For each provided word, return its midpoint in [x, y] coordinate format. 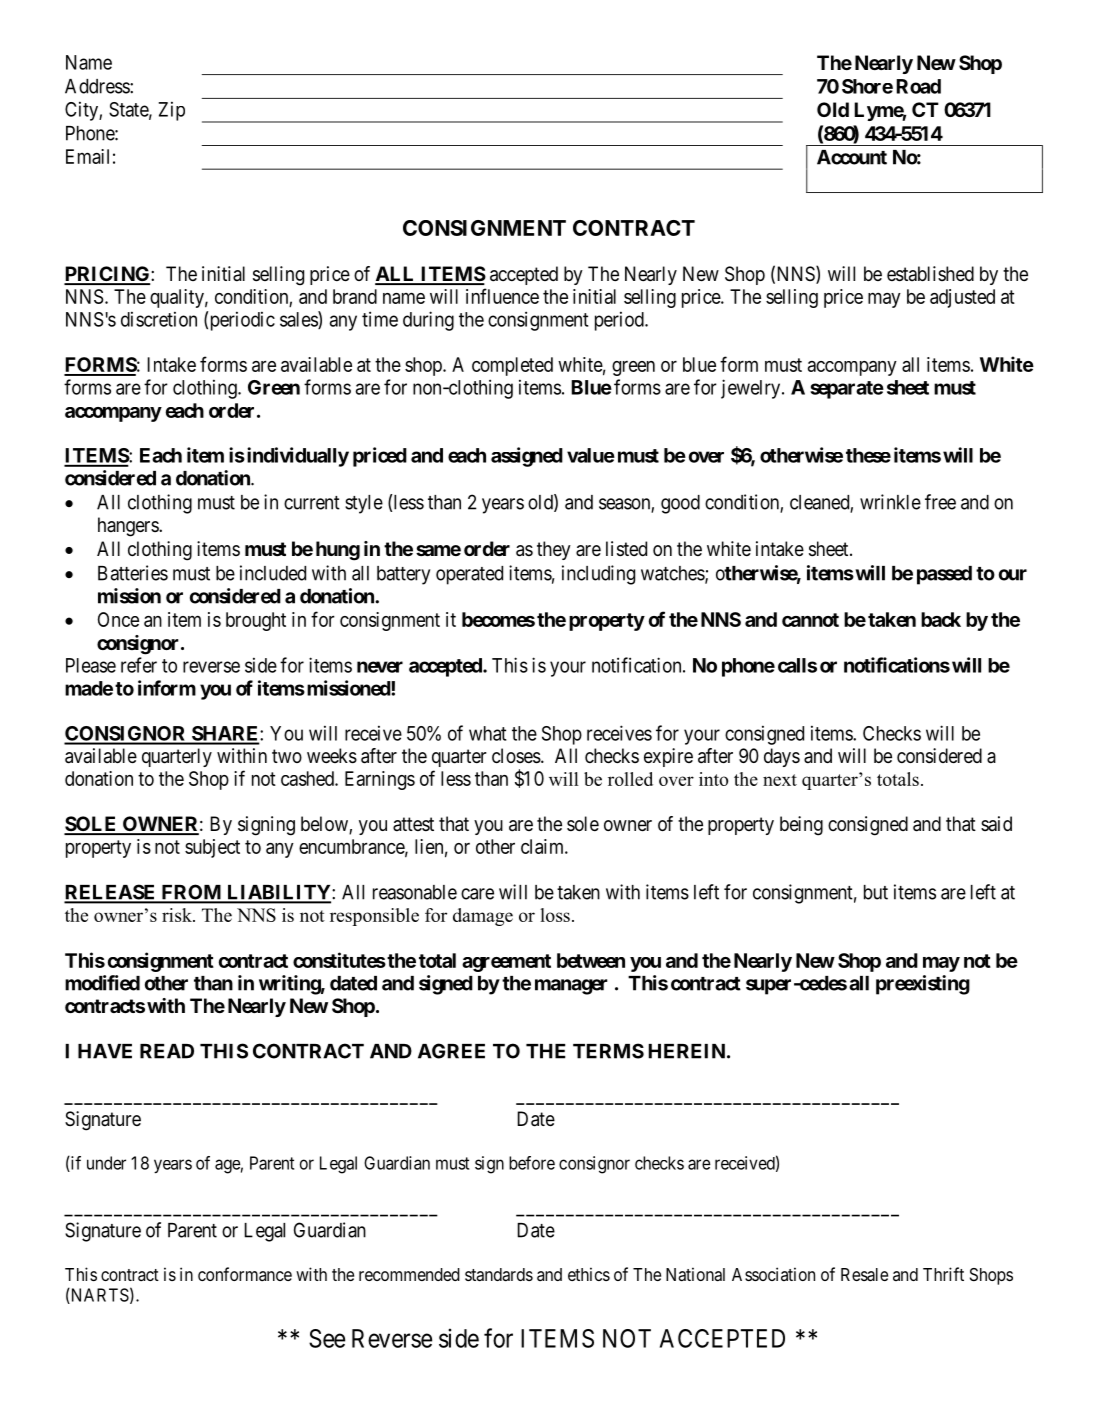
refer [139, 665]
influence [502, 296]
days [782, 757]
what [488, 733]
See [327, 1338]
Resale [864, 1275]
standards [499, 1274]
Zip [172, 111]
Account [852, 157]
